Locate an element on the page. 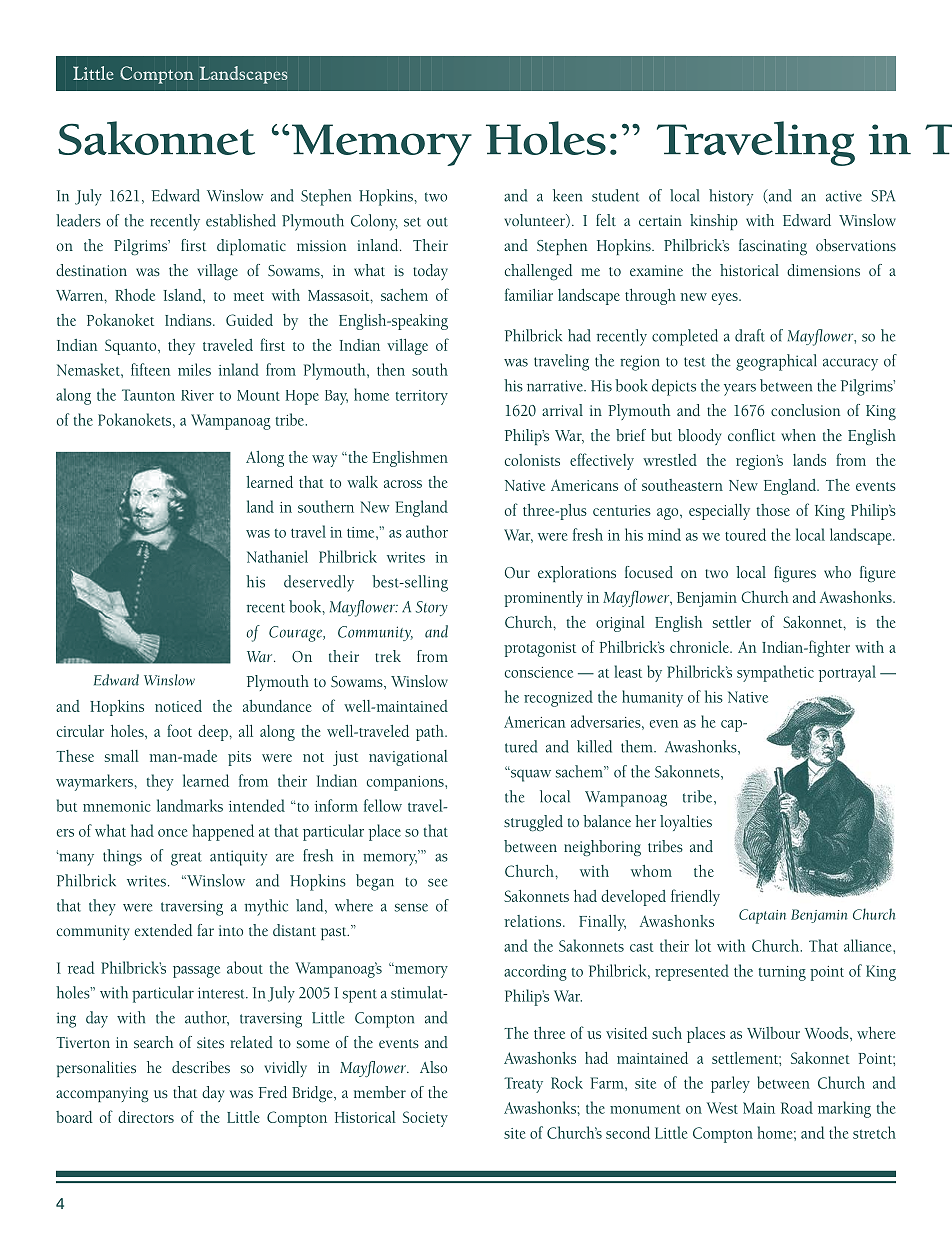  fascinating is located at coordinates (773, 247).
